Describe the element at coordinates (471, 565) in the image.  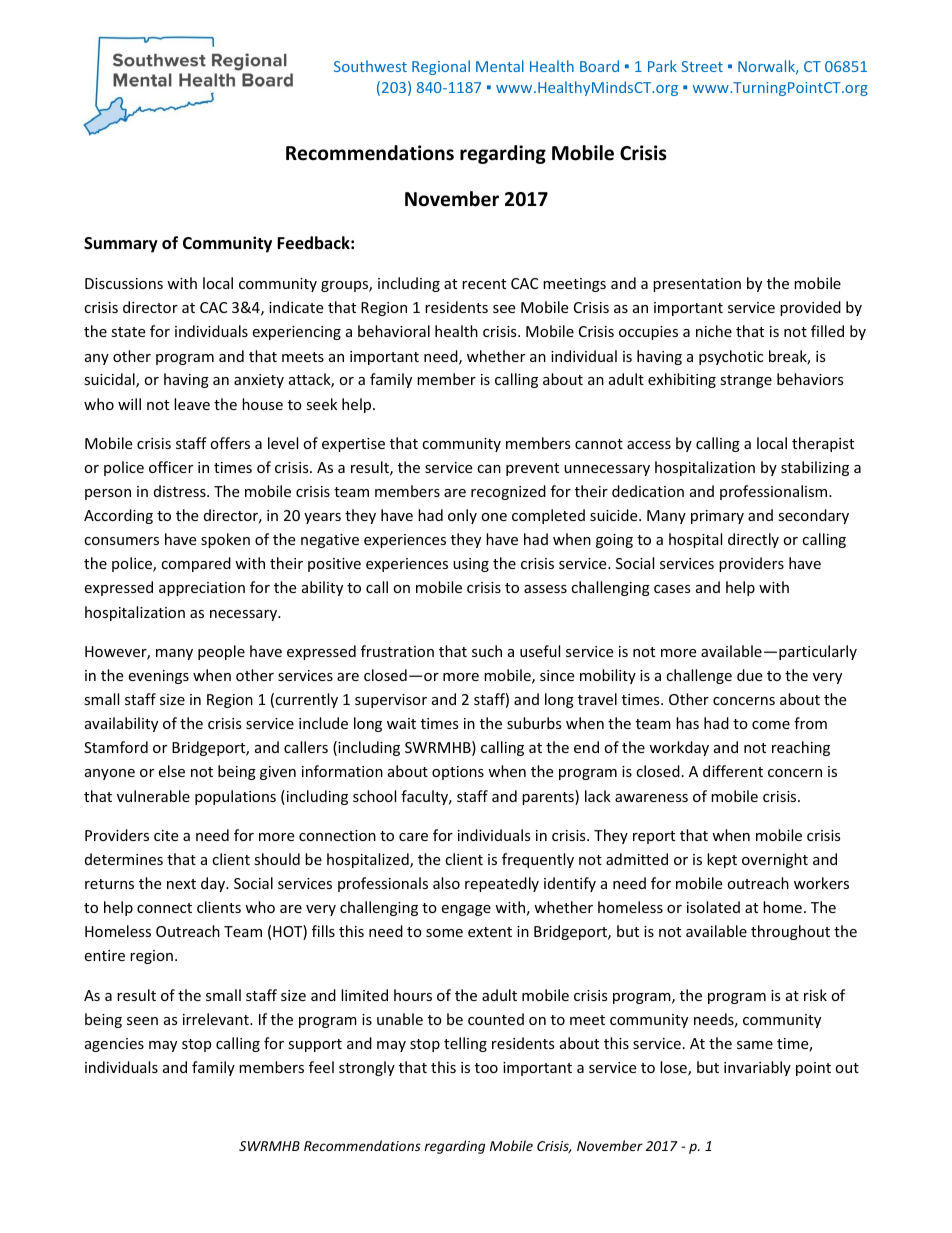
I see `using` at that location.
